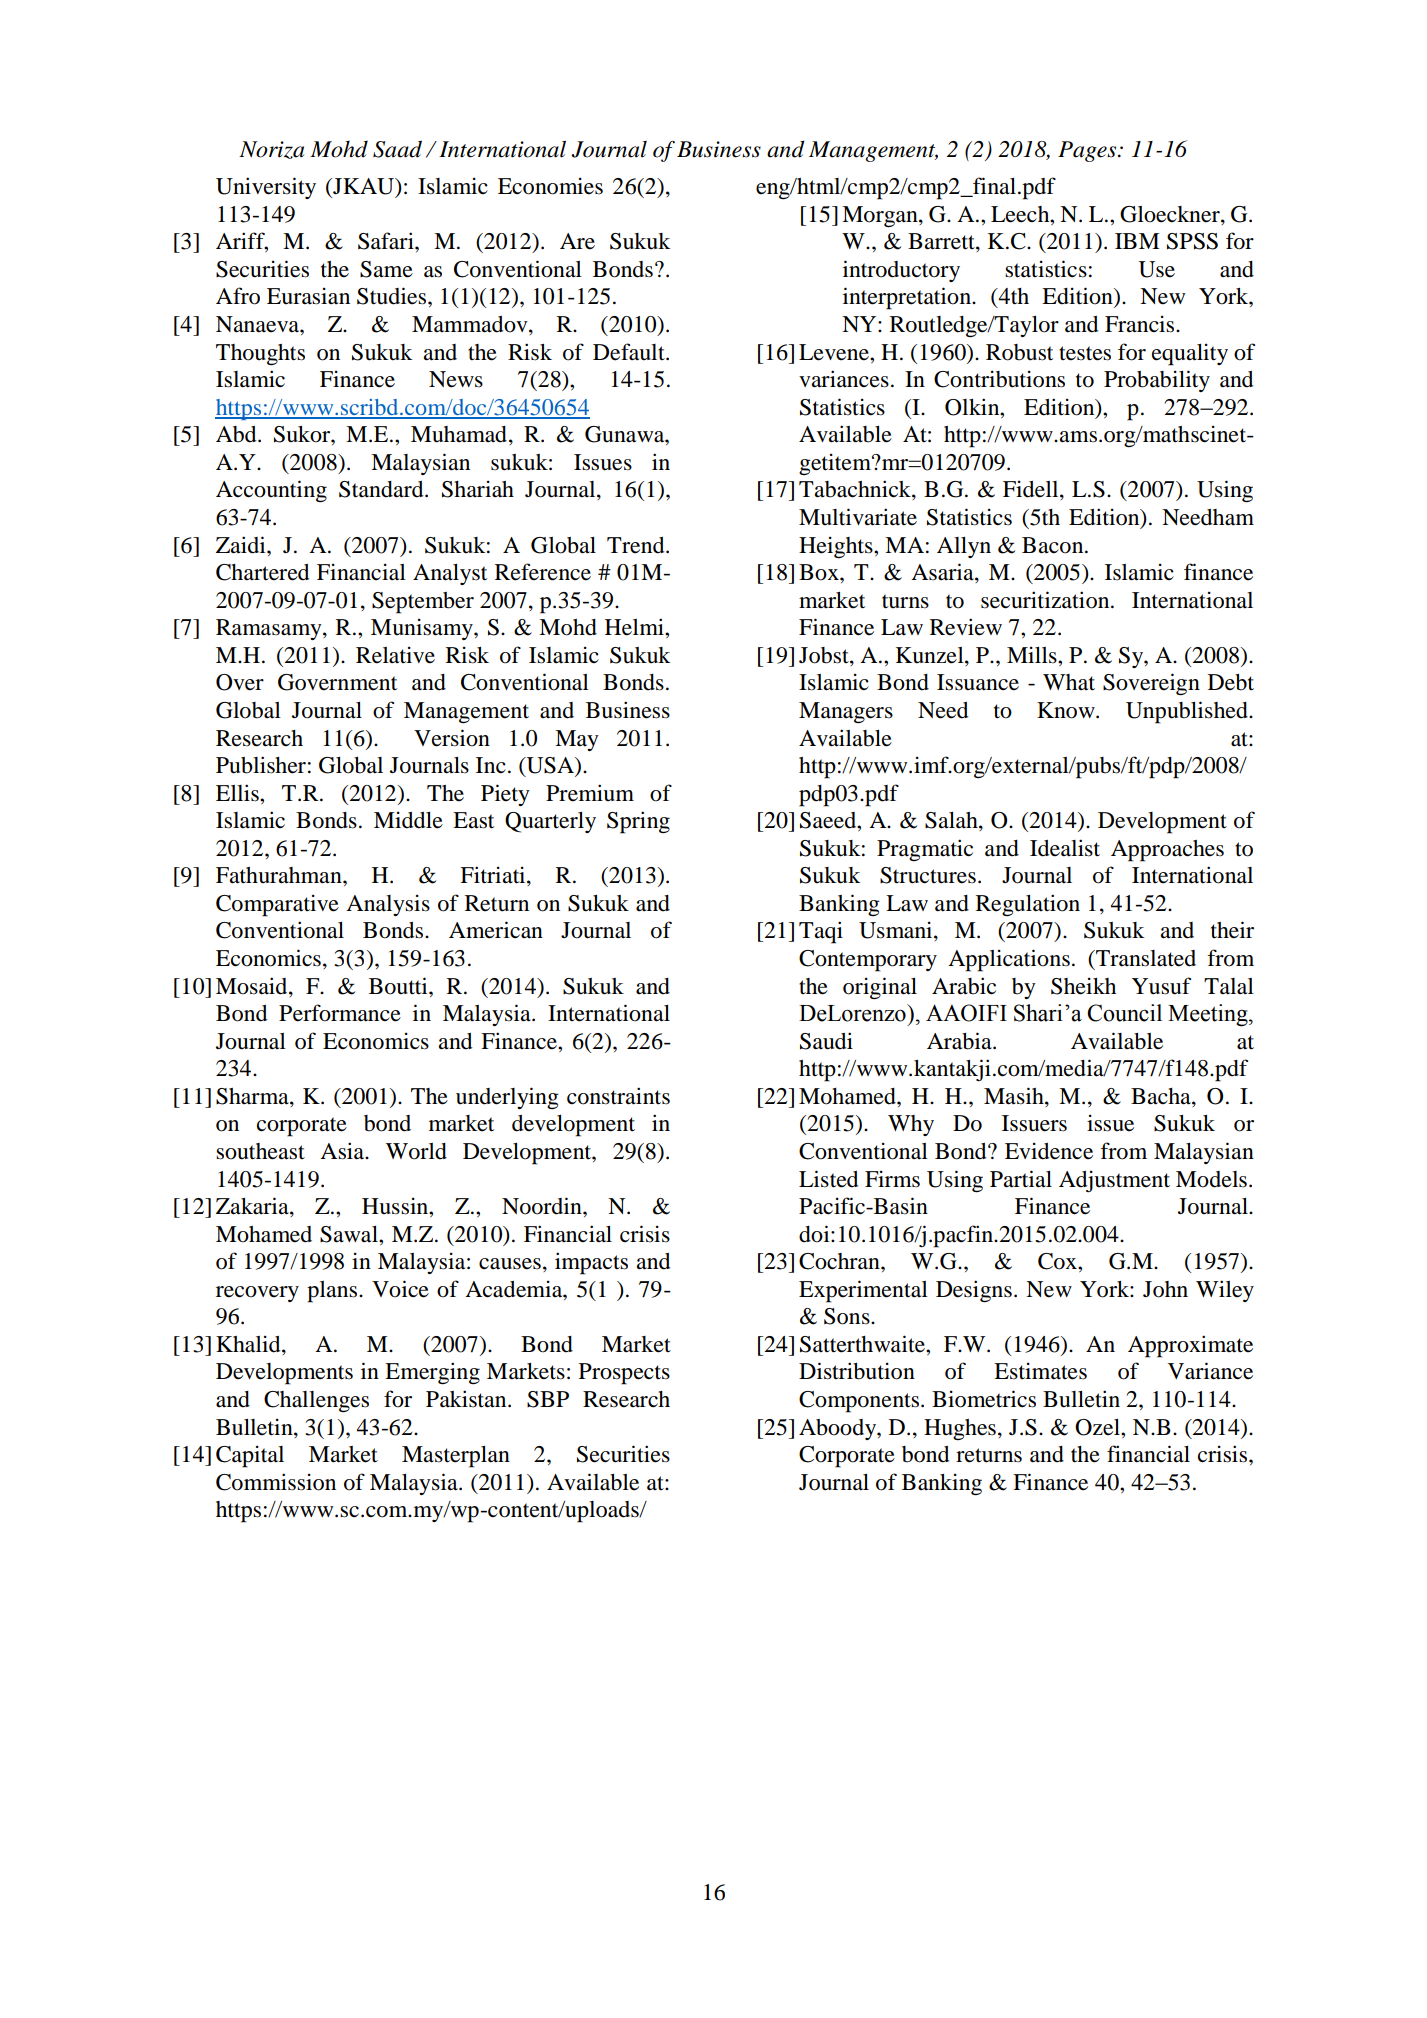  Describe the element at coordinates (1040, 1371) in the document. I see `Estimates` at that location.
